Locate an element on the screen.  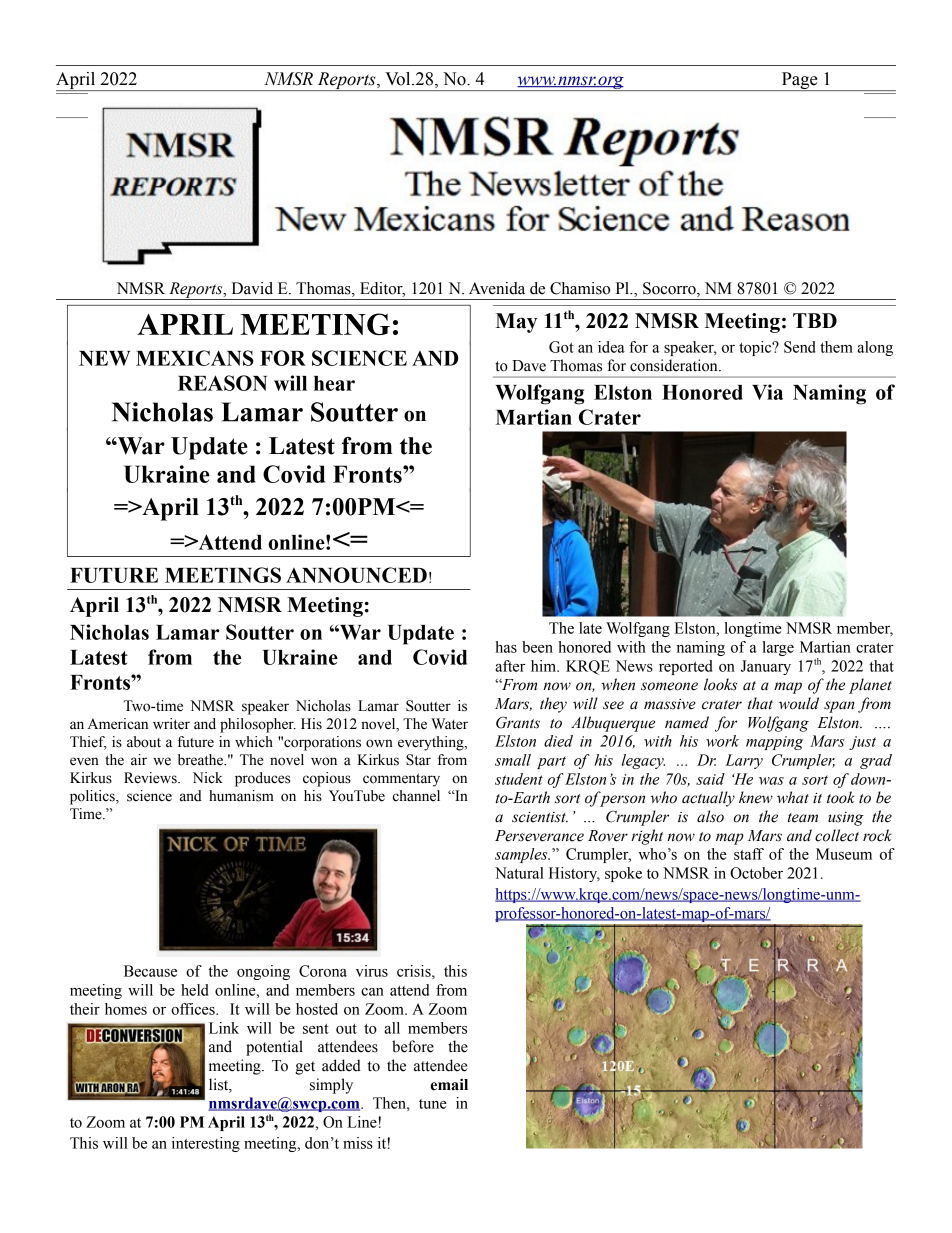
writer is located at coordinates (171, 724).
